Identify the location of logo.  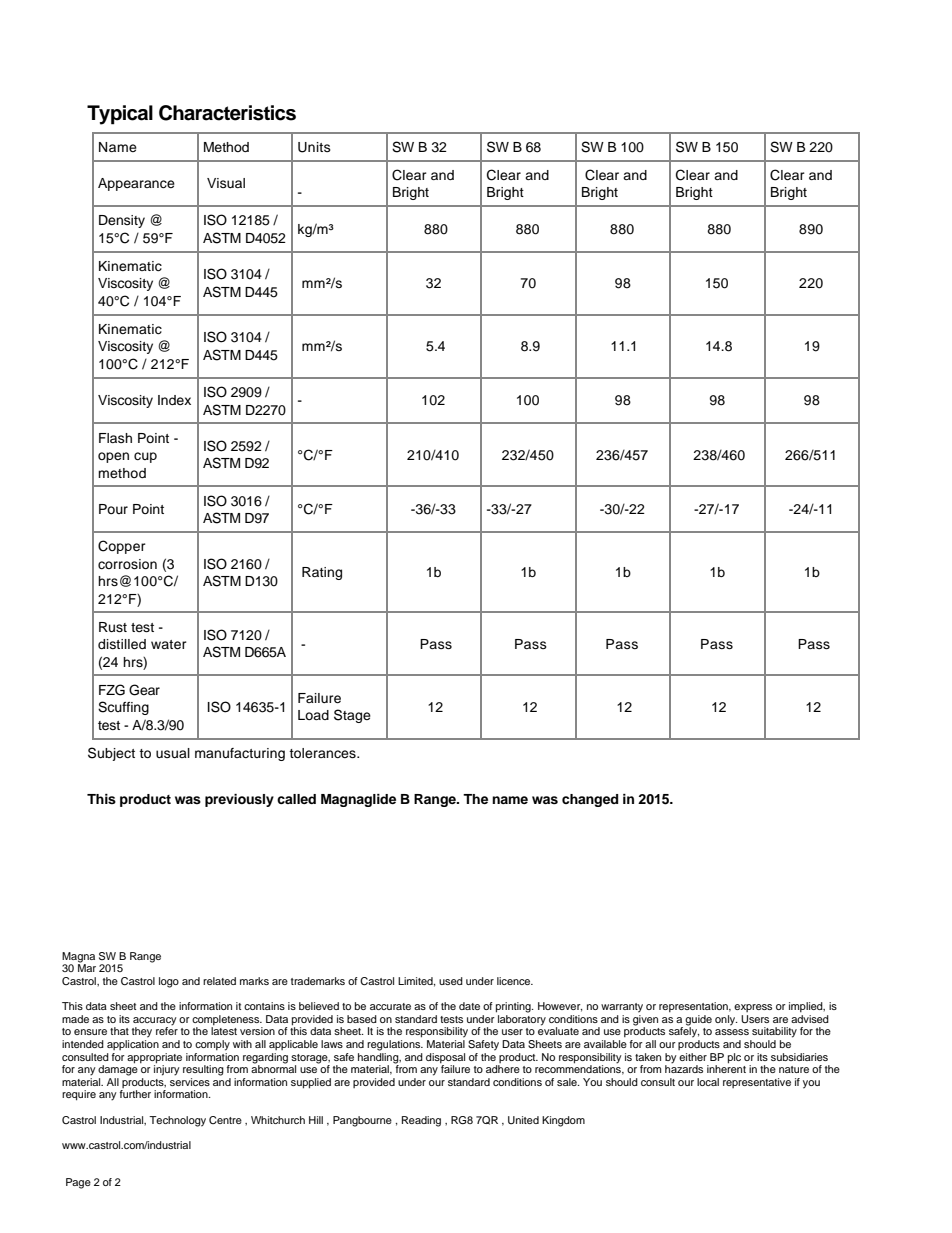
(169, 982).
